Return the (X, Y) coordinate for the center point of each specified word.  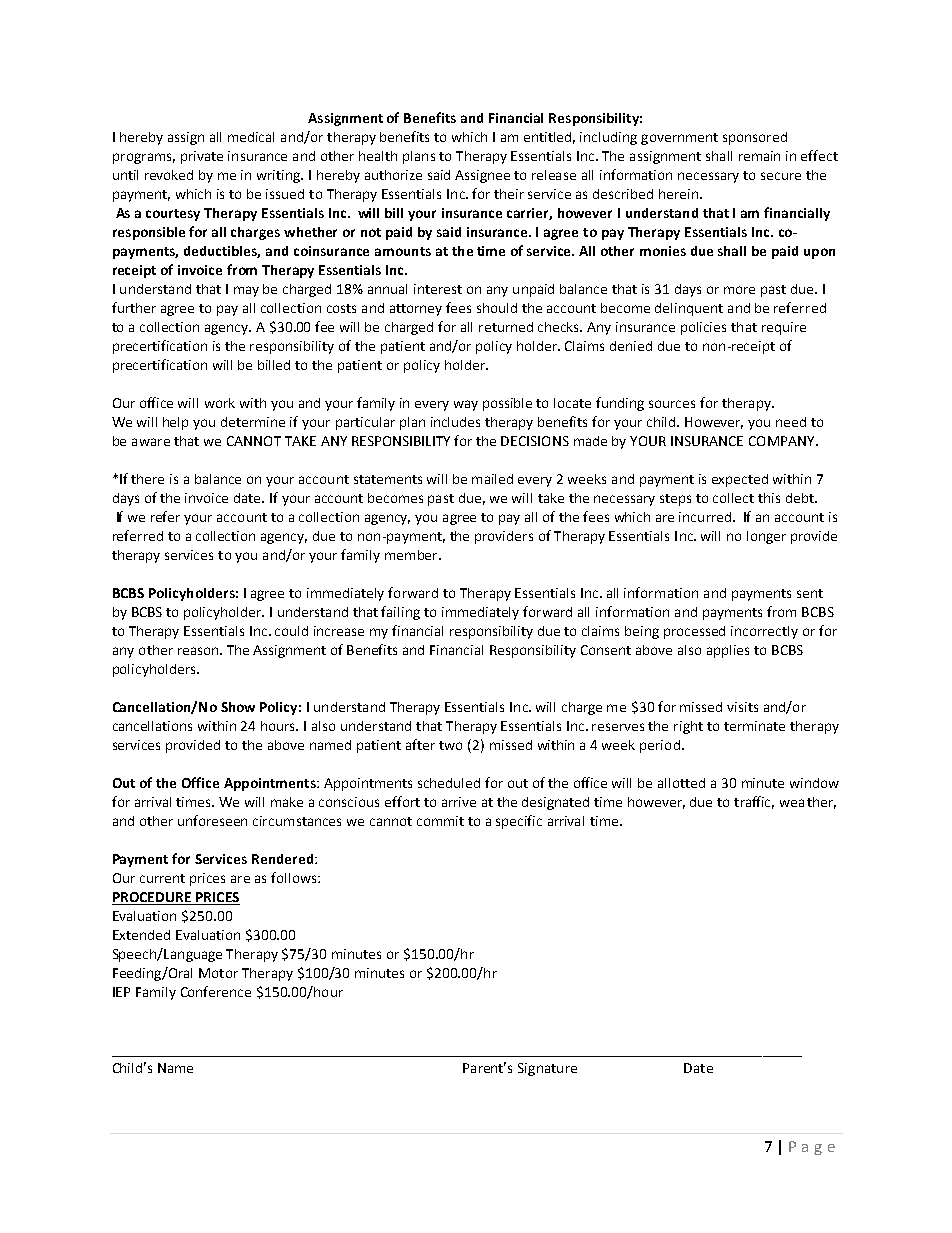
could (291, 631)
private (202, 157)
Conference (216, 991)
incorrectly (764, 632)
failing (400, 613)
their (509, 194)
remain (759, 156)
